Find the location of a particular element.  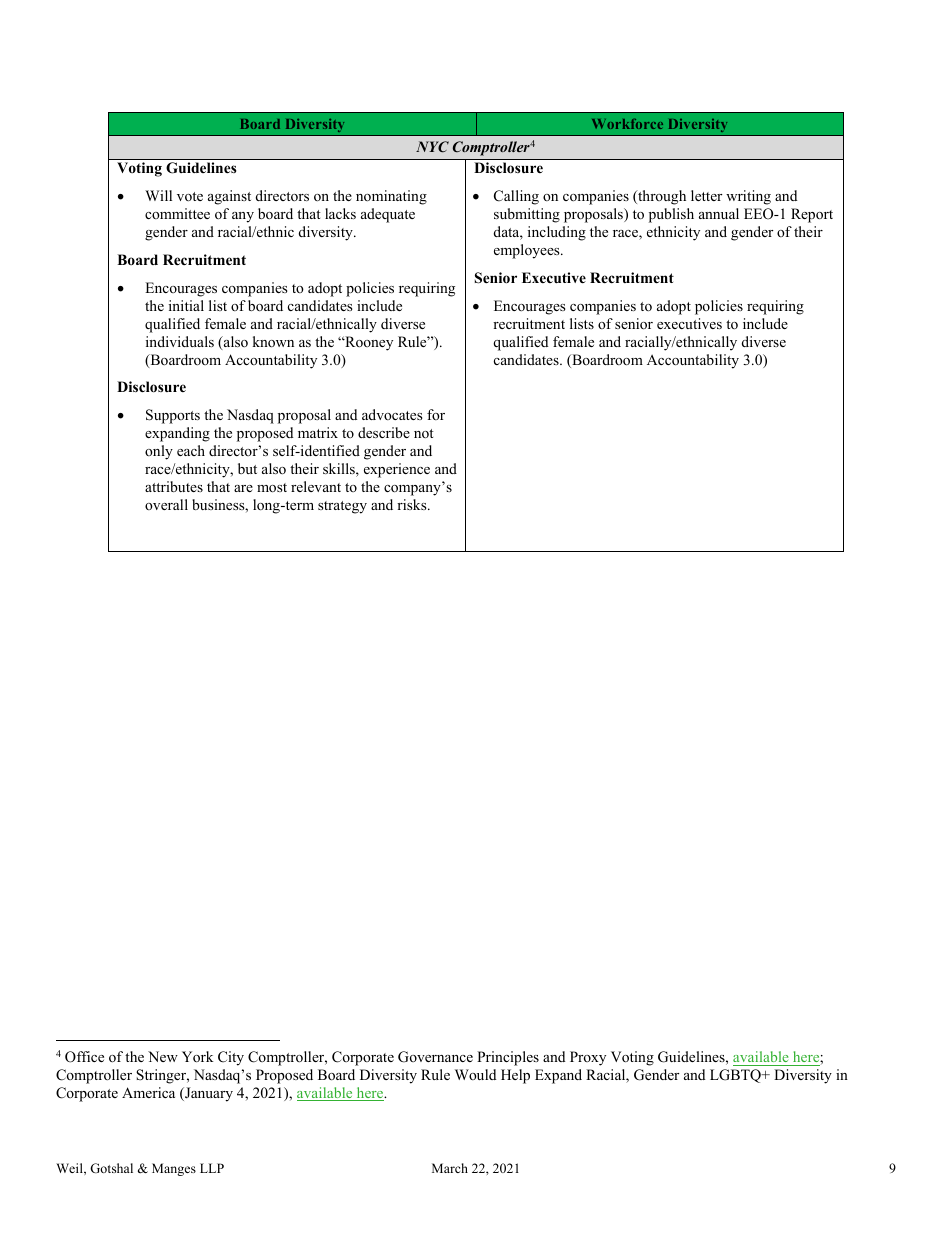

NYC is located at coordinates (432, 147).
